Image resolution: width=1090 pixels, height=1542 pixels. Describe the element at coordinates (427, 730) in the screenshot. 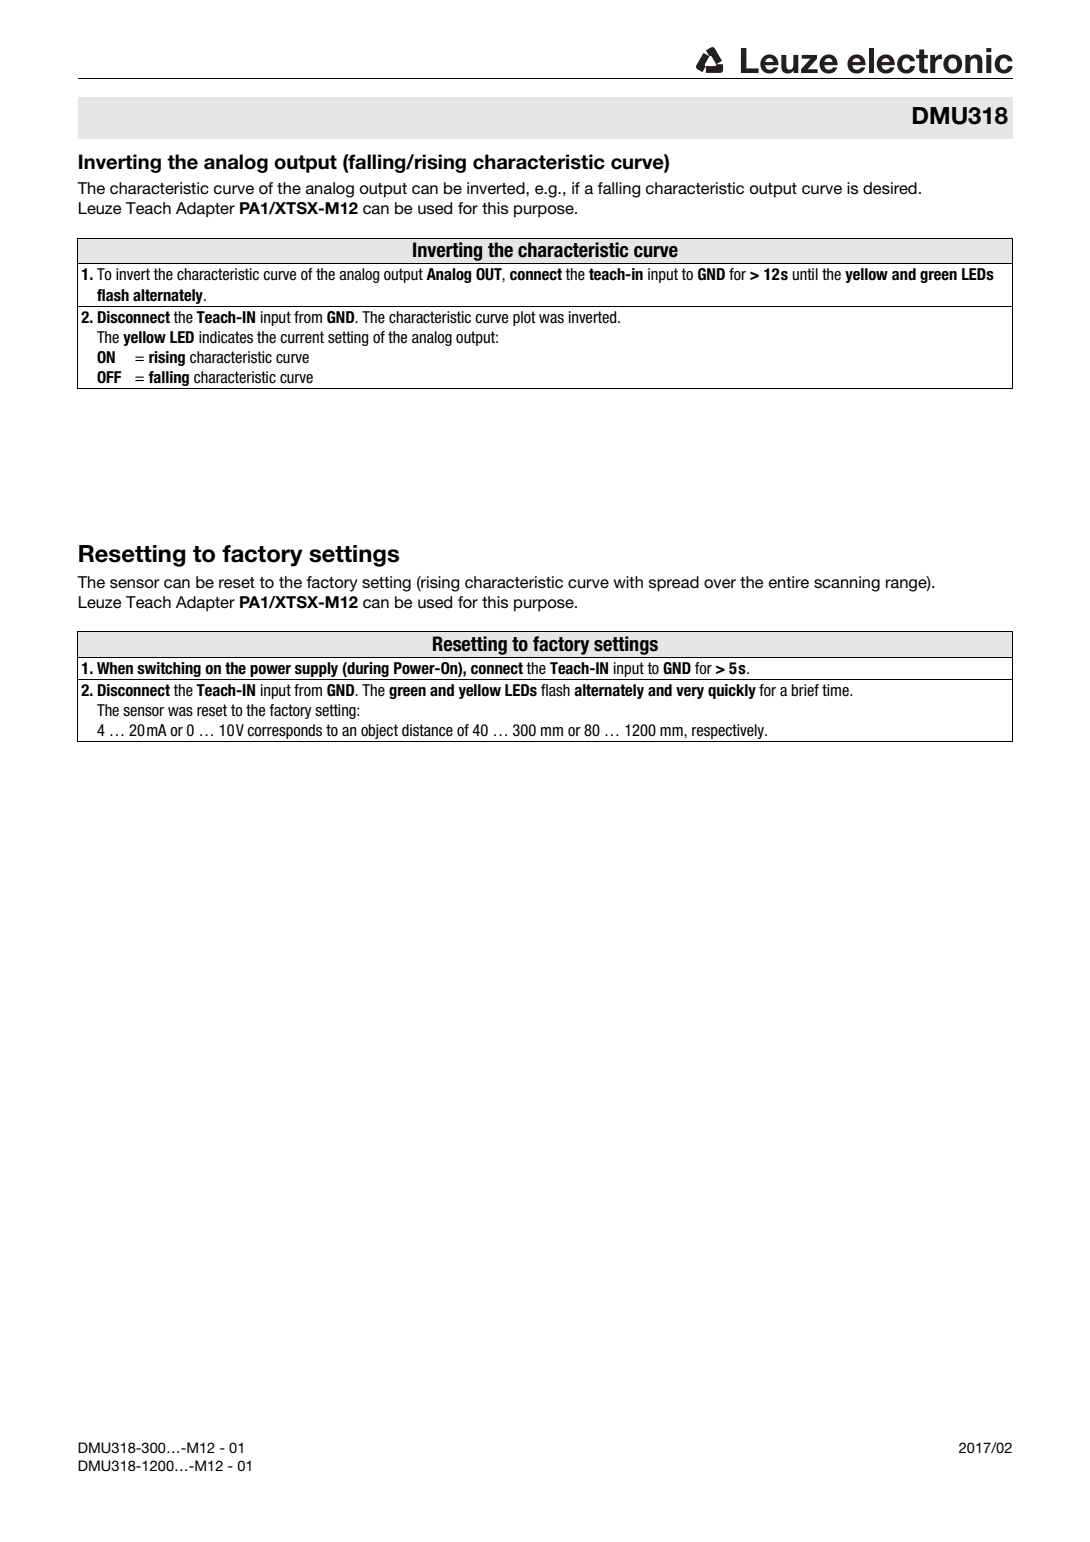

I see `distance` at that location.
